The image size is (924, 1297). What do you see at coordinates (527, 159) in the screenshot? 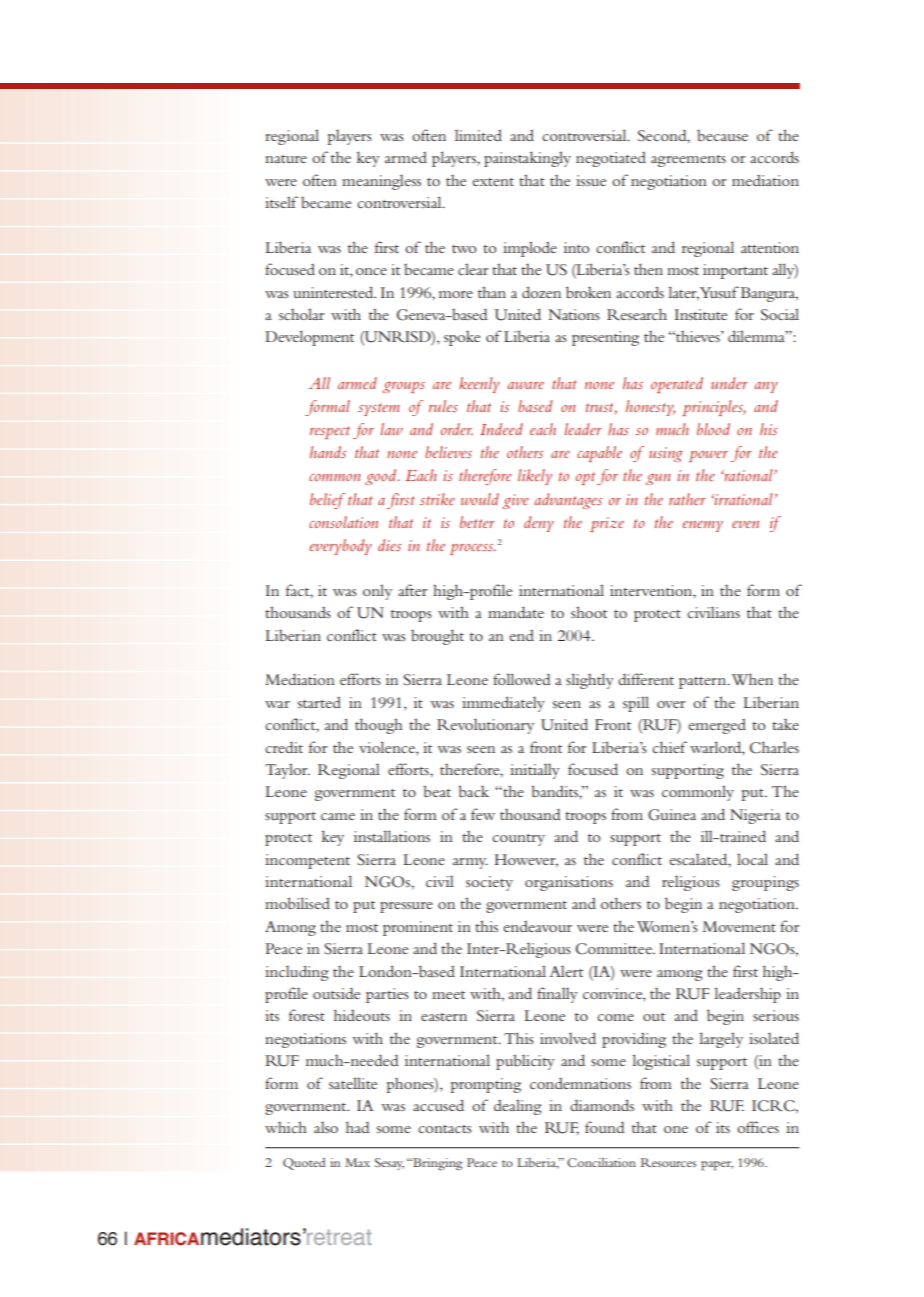
I see `painstakingly` at bounding box center [527, 159].
